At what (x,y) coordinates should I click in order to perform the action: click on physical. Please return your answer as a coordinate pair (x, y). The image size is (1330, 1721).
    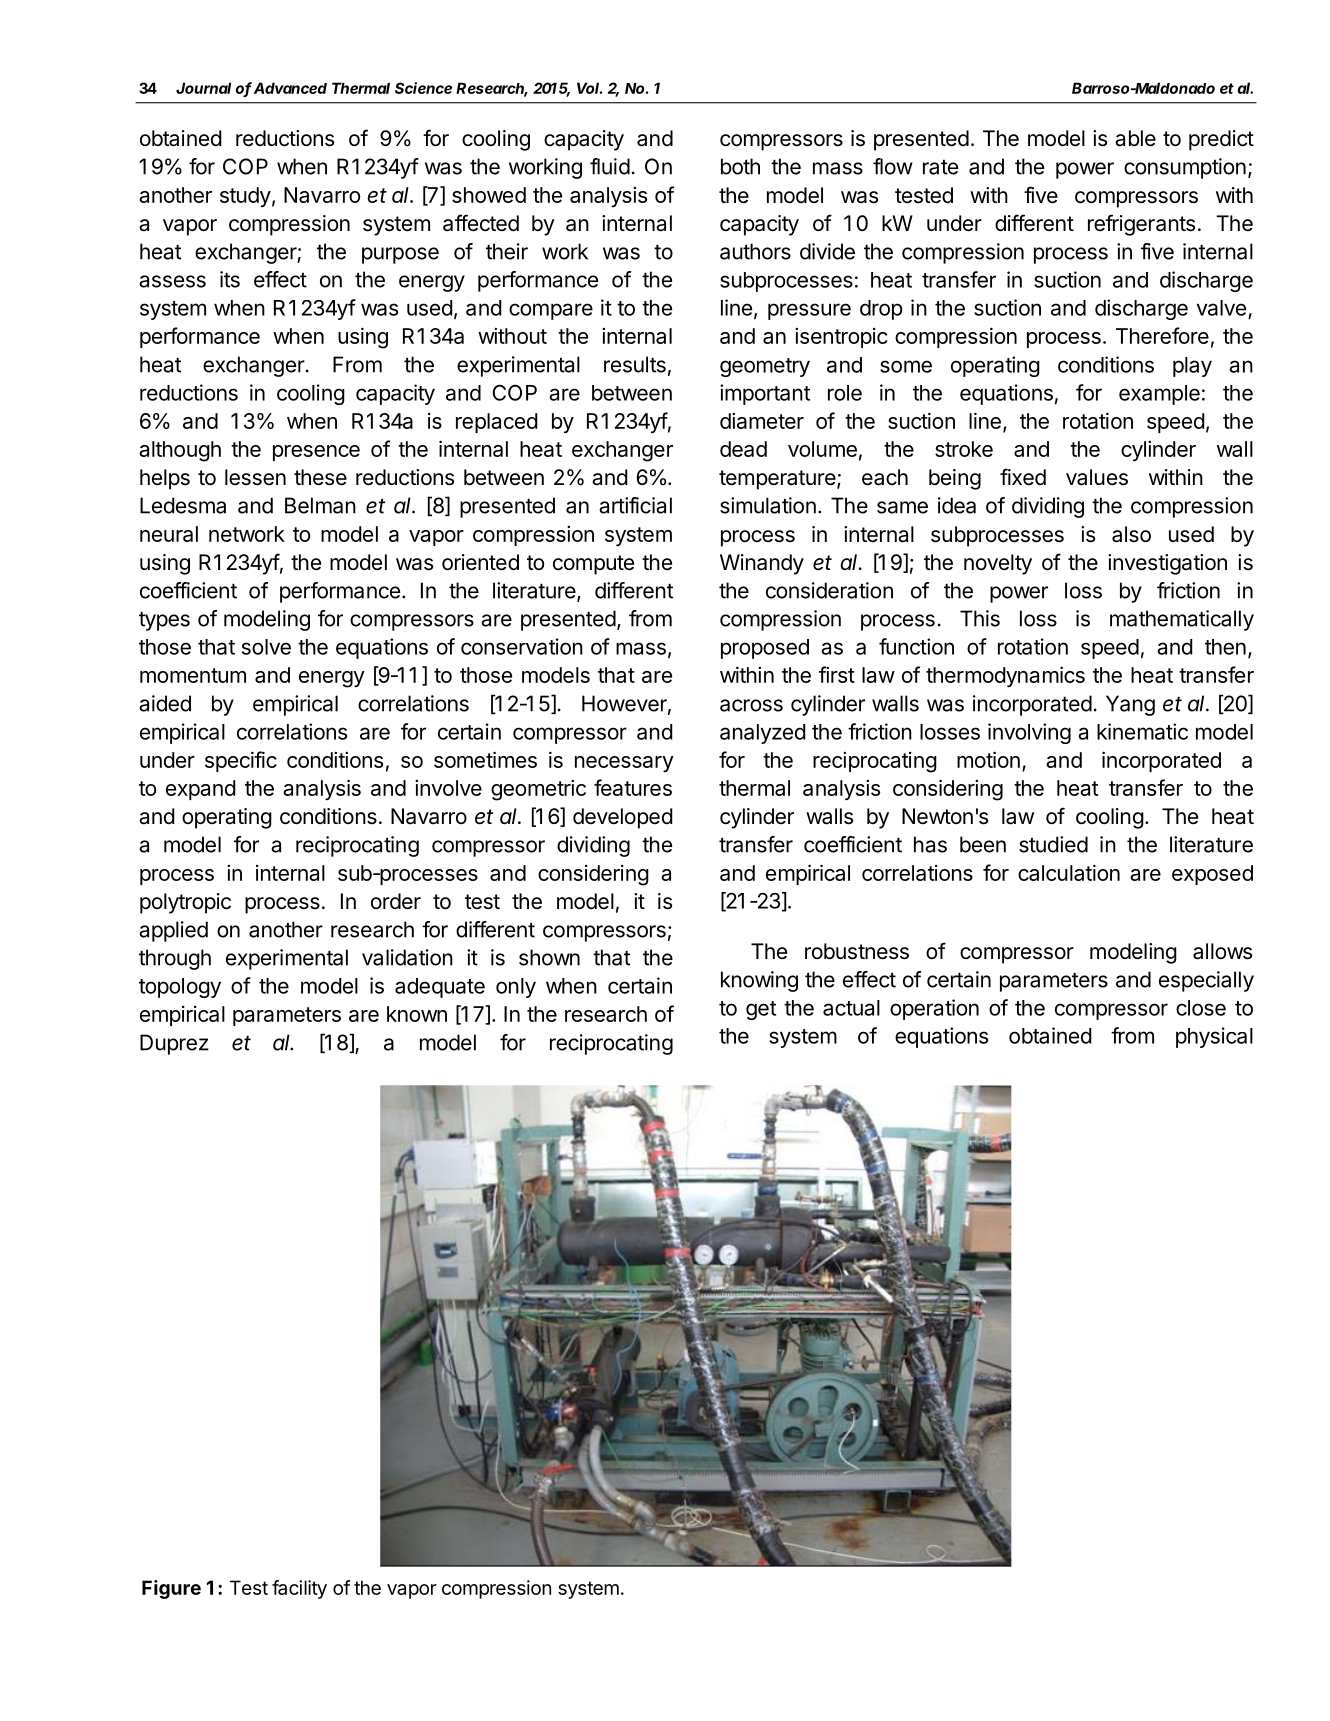
    Looking at the image, I should click on (1214, 1037).
